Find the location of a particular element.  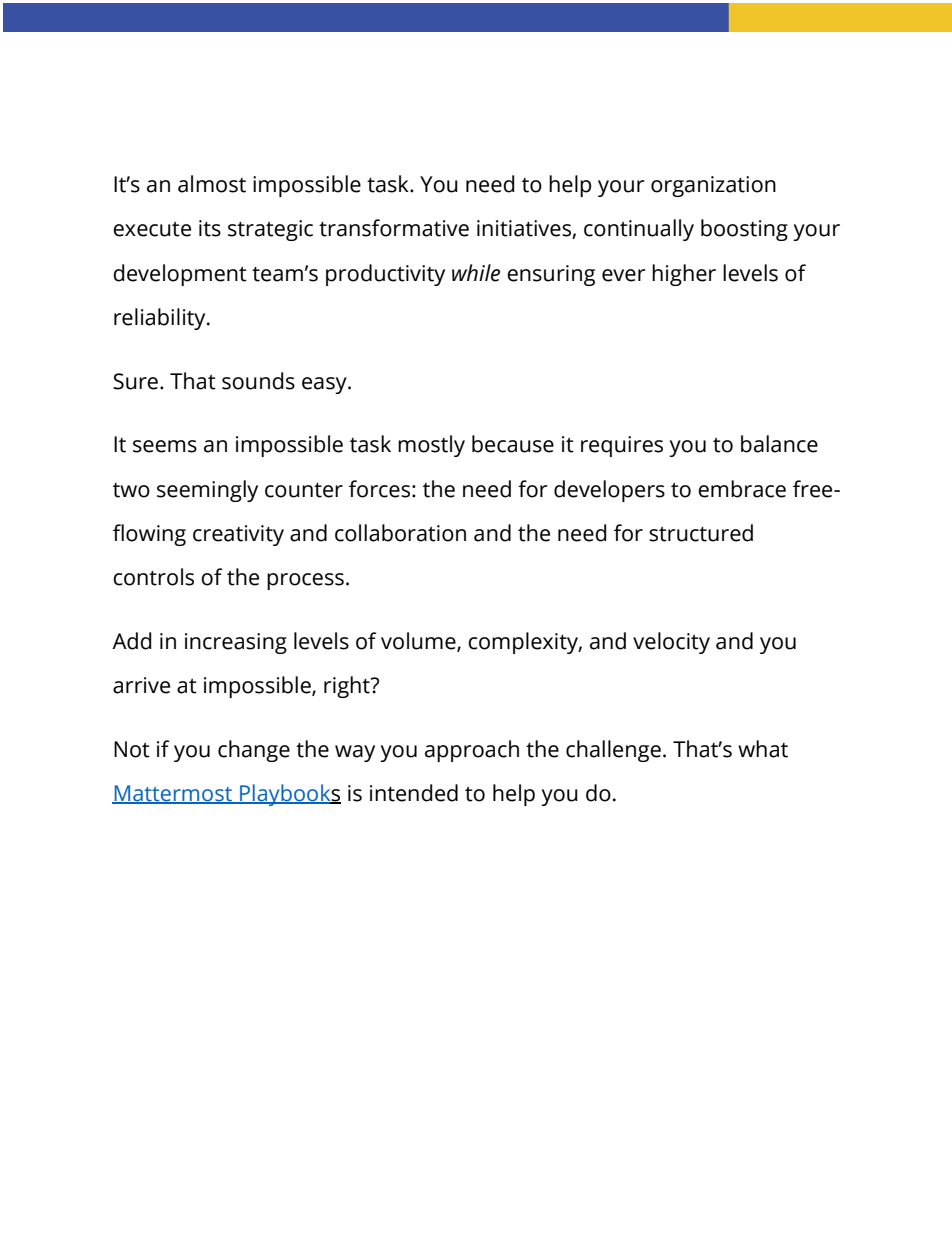

transformative is located at coordinates (394, 228).
